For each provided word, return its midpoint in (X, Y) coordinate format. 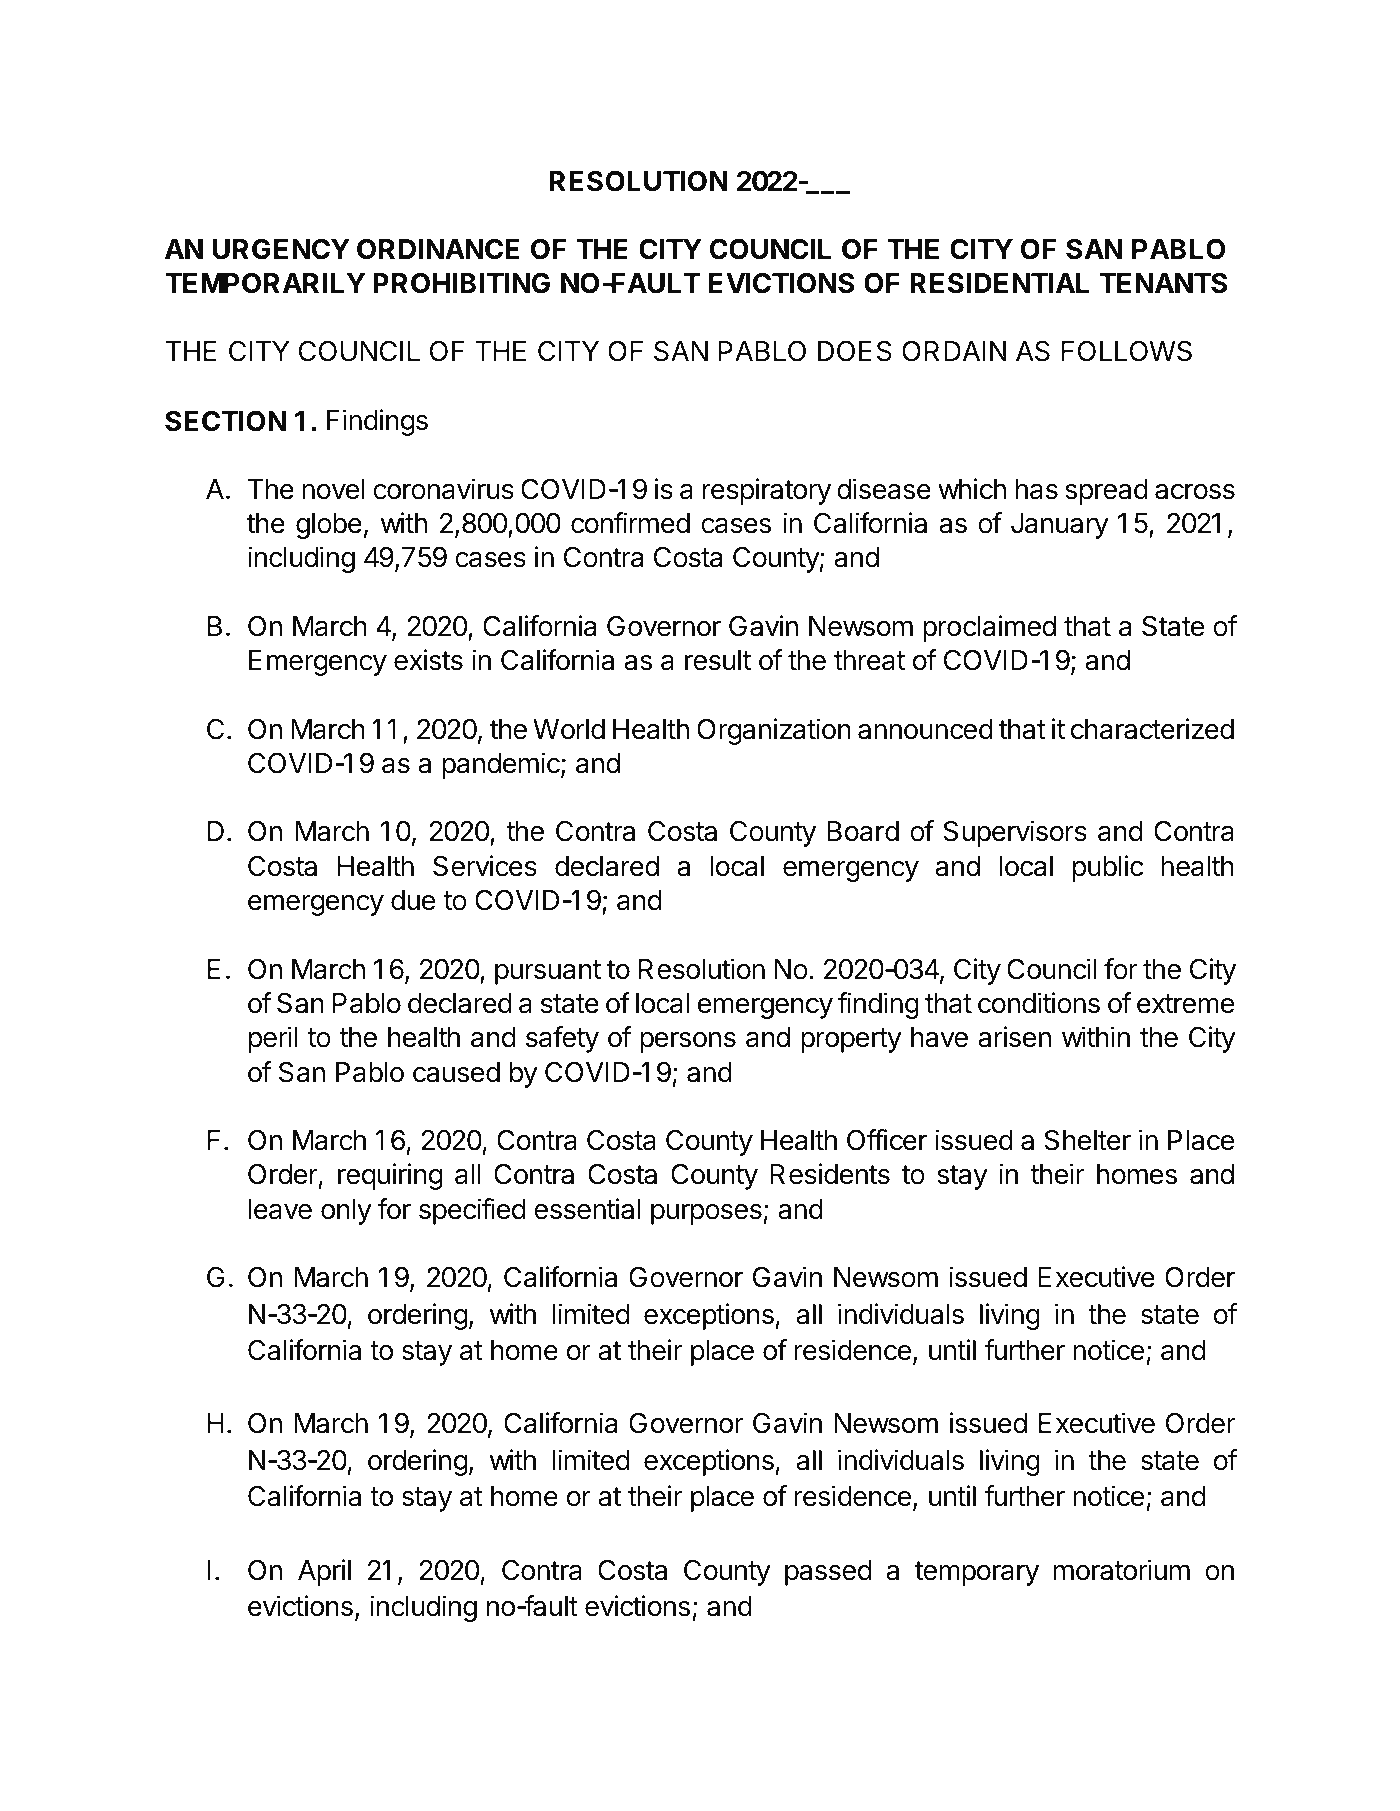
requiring (390, 1176)
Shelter (1087, 1140)
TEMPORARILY (265, 283)
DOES (855, 351)
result (718, 660)
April (324, 1572)
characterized (1152, 729)
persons (688, 1042)
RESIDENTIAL (999, 283)
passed (828, 1573)
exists (428, 660)
